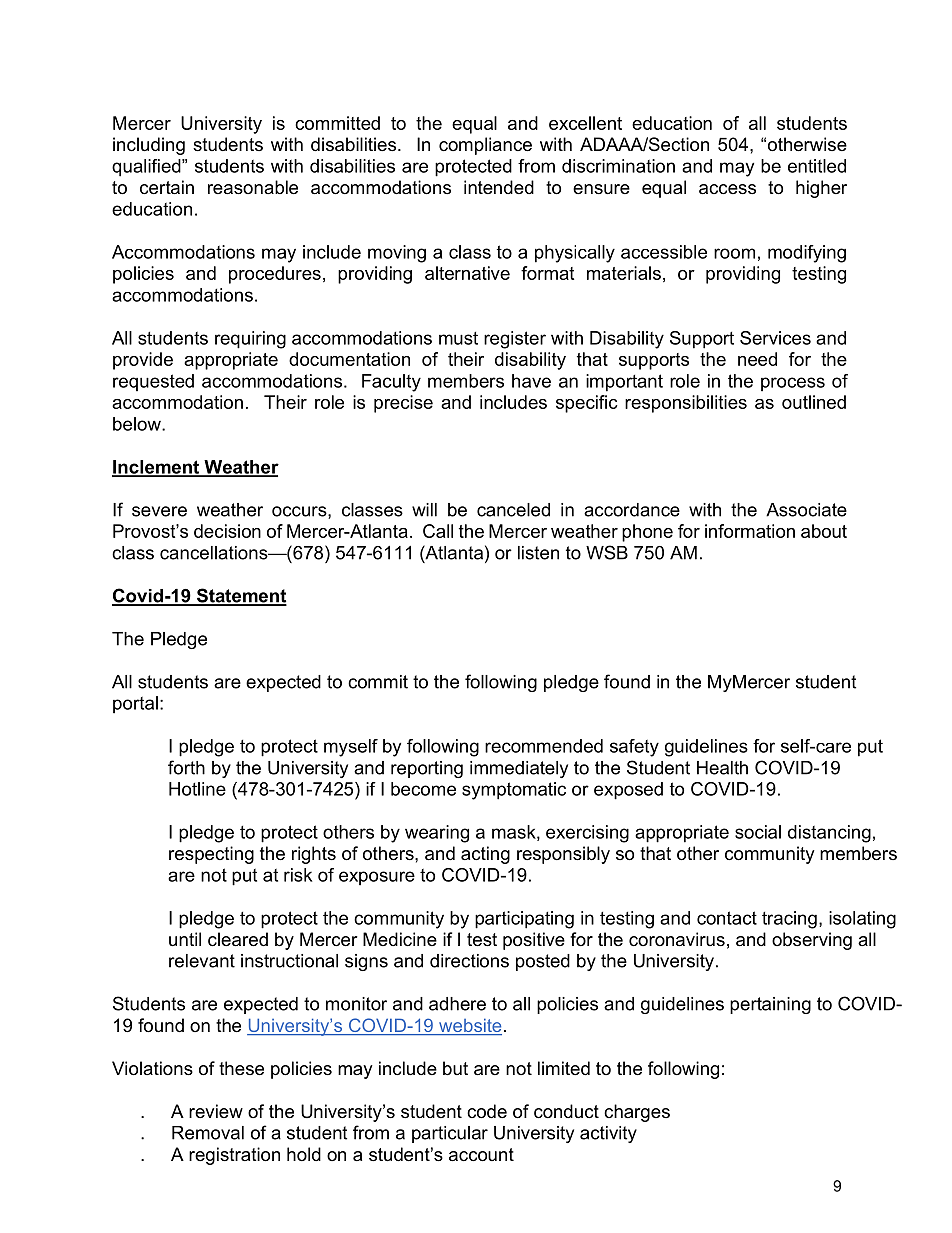 The width and height of the document is (952, 1233). What do you see at coordinates (538, 553) in the document?
I see `listen` at bounding box center [538, 553].
